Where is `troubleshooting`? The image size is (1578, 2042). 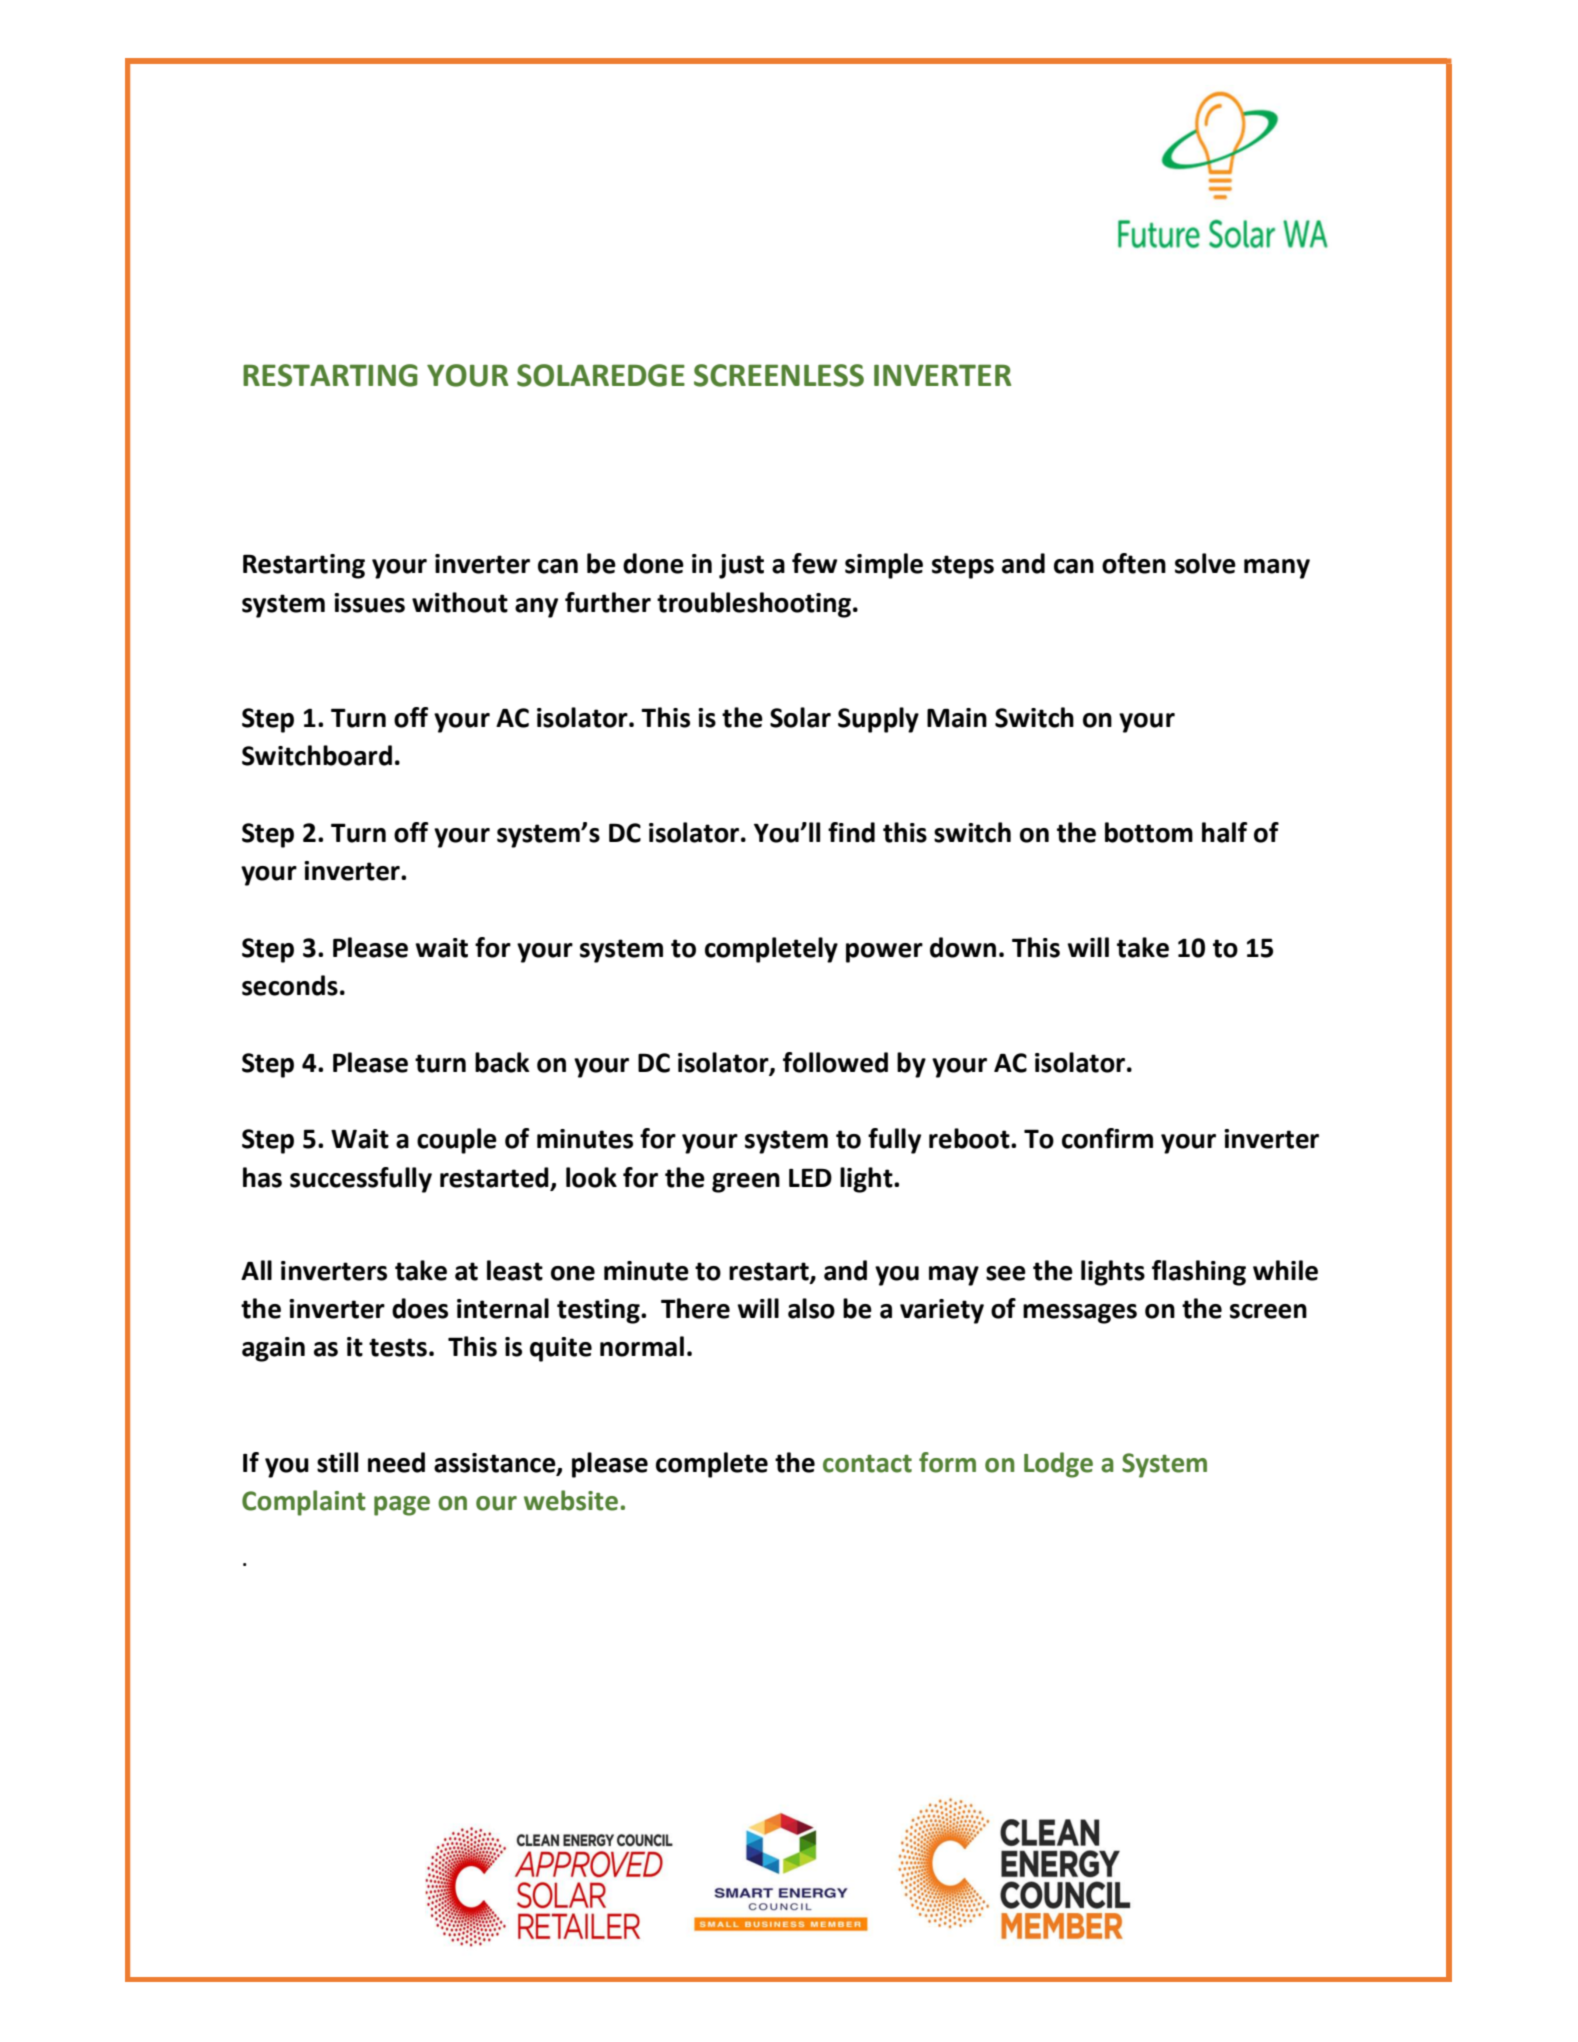 troubleshooting is located at coordinates (755, 605).
